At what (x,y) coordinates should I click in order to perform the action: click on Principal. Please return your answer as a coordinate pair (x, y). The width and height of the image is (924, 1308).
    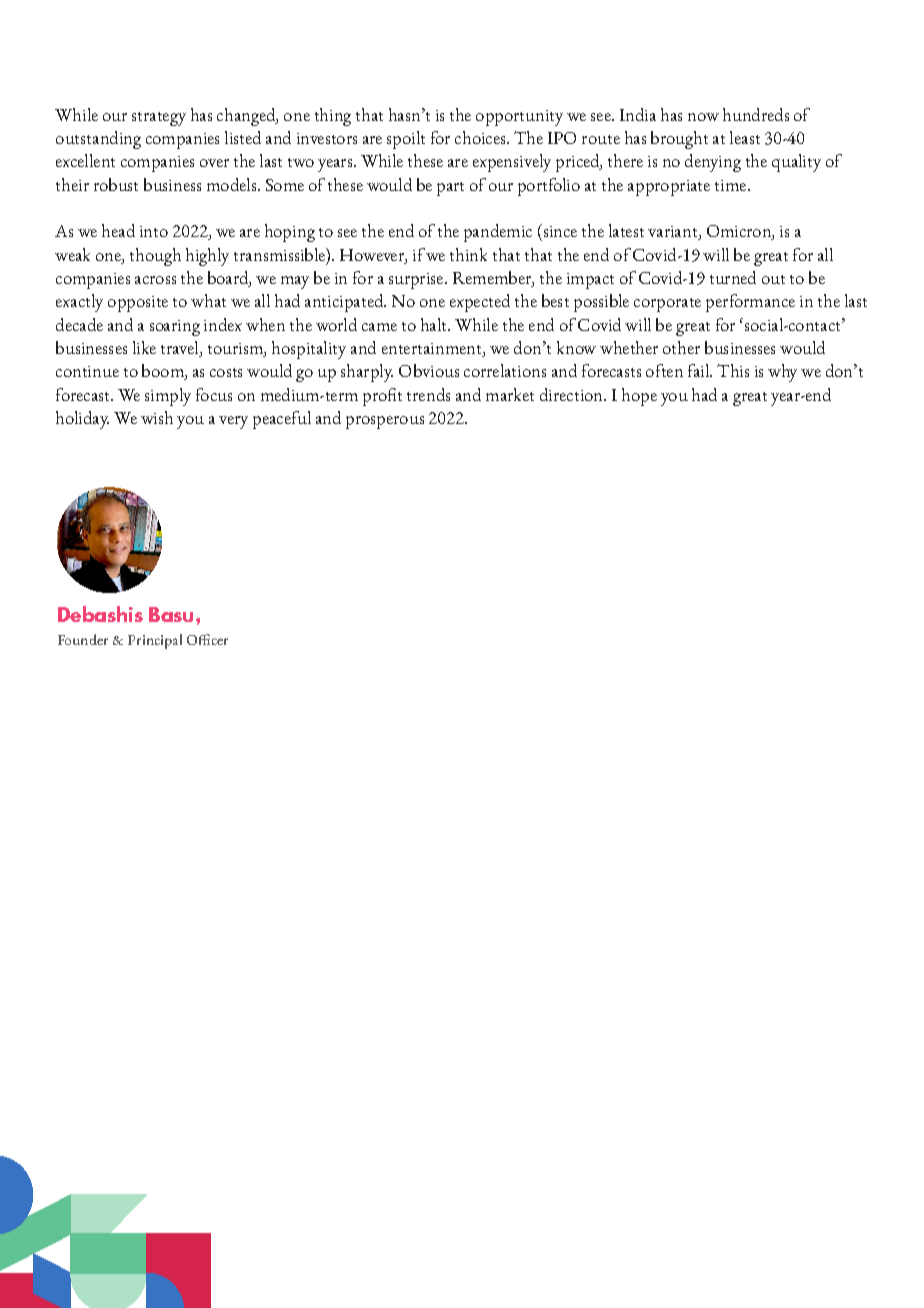
    Looking at the image, I should click on (155, 641).
